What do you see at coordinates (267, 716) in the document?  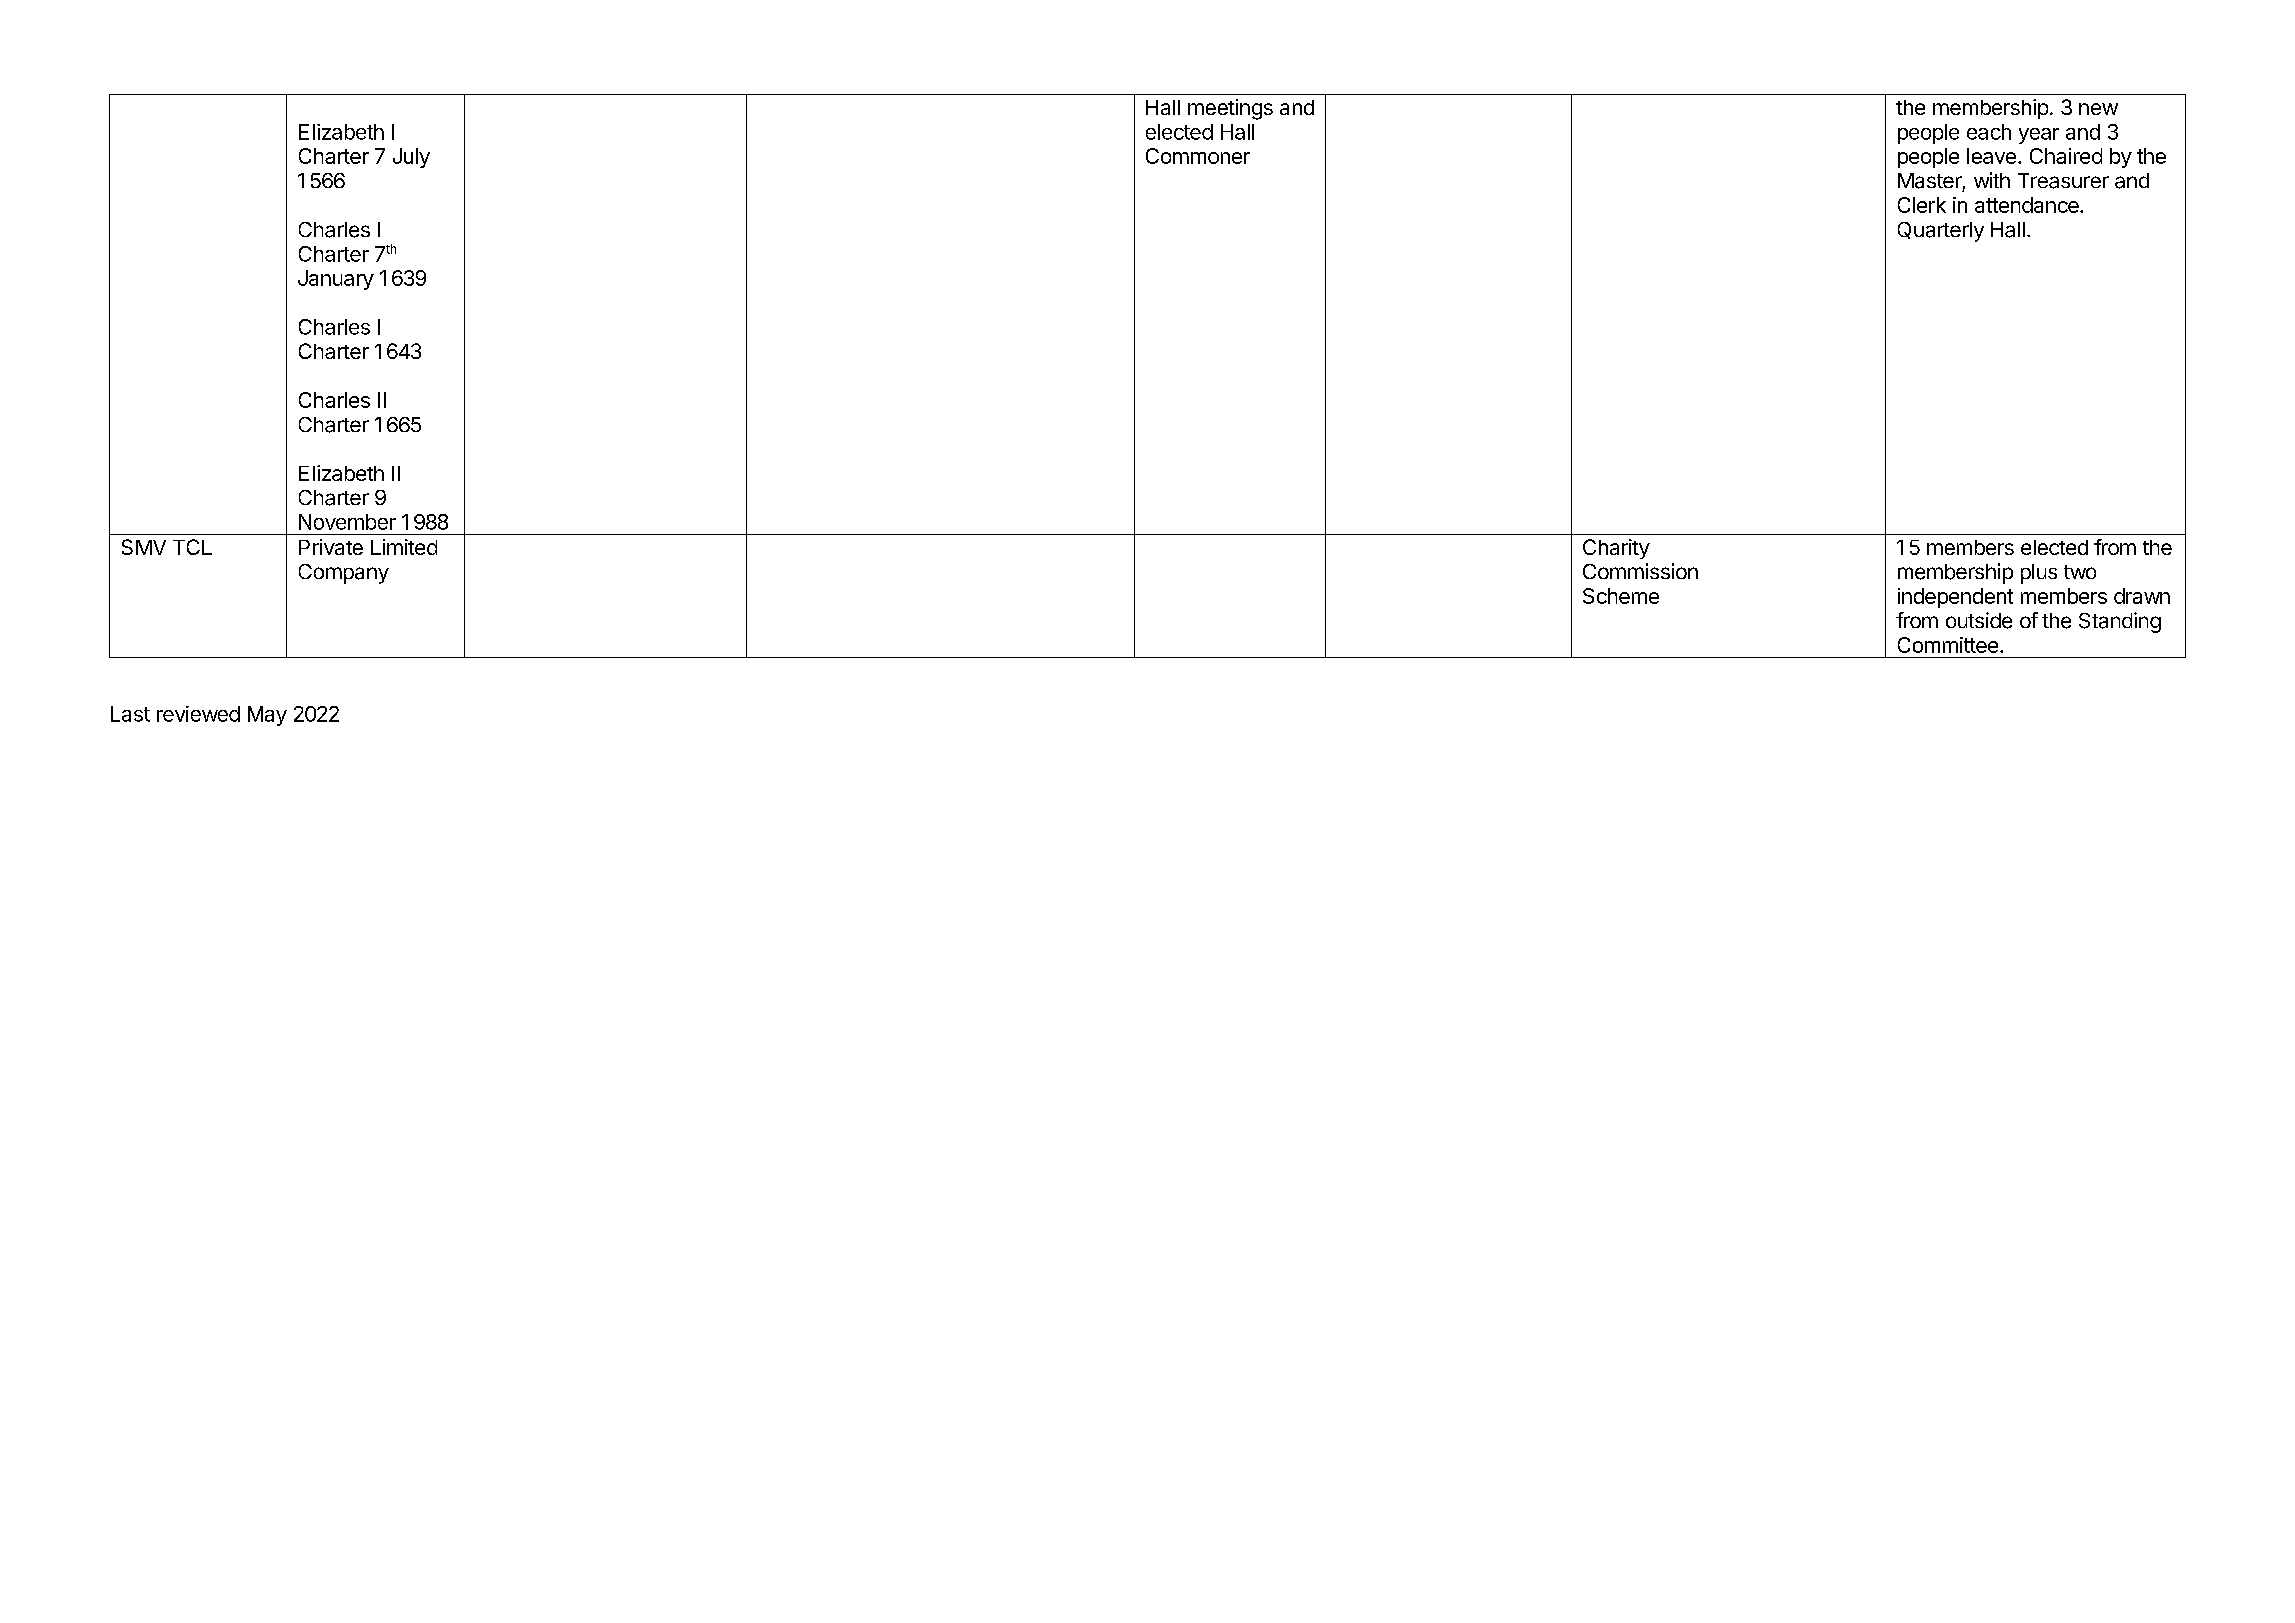 I see `May` at bounding box center [267, 716].
